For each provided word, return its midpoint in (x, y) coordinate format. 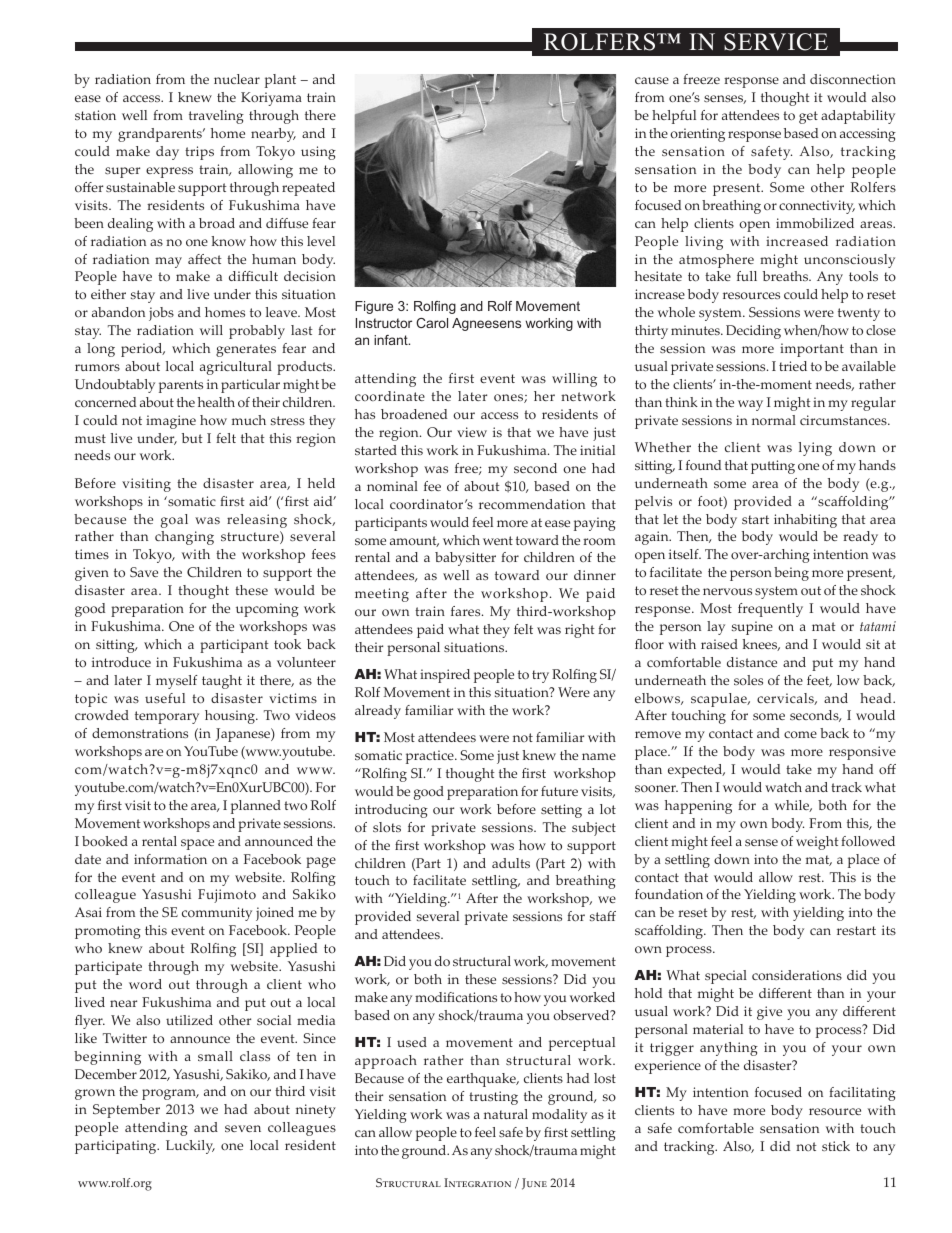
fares (467, 611)
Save (144, 572)
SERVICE (776, 42)
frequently (770, 610)
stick (836, 1146)
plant (280, 81)
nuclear (237, 79)
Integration (477, 1182)
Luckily (190, 1147)
